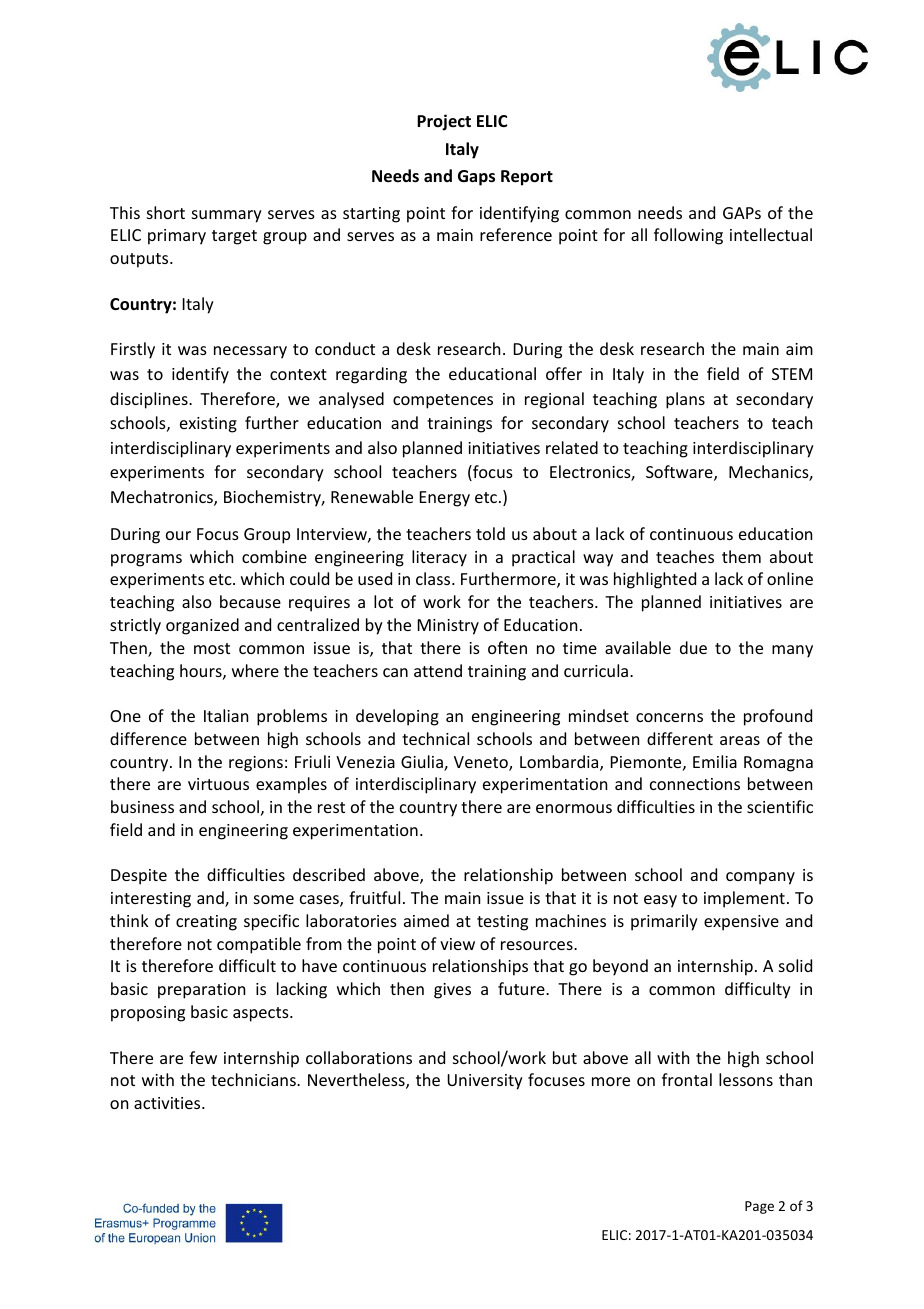  What do you see at coordinates (426, 920) in the document?
I see `aimed` at bounding box center [426, 920].
